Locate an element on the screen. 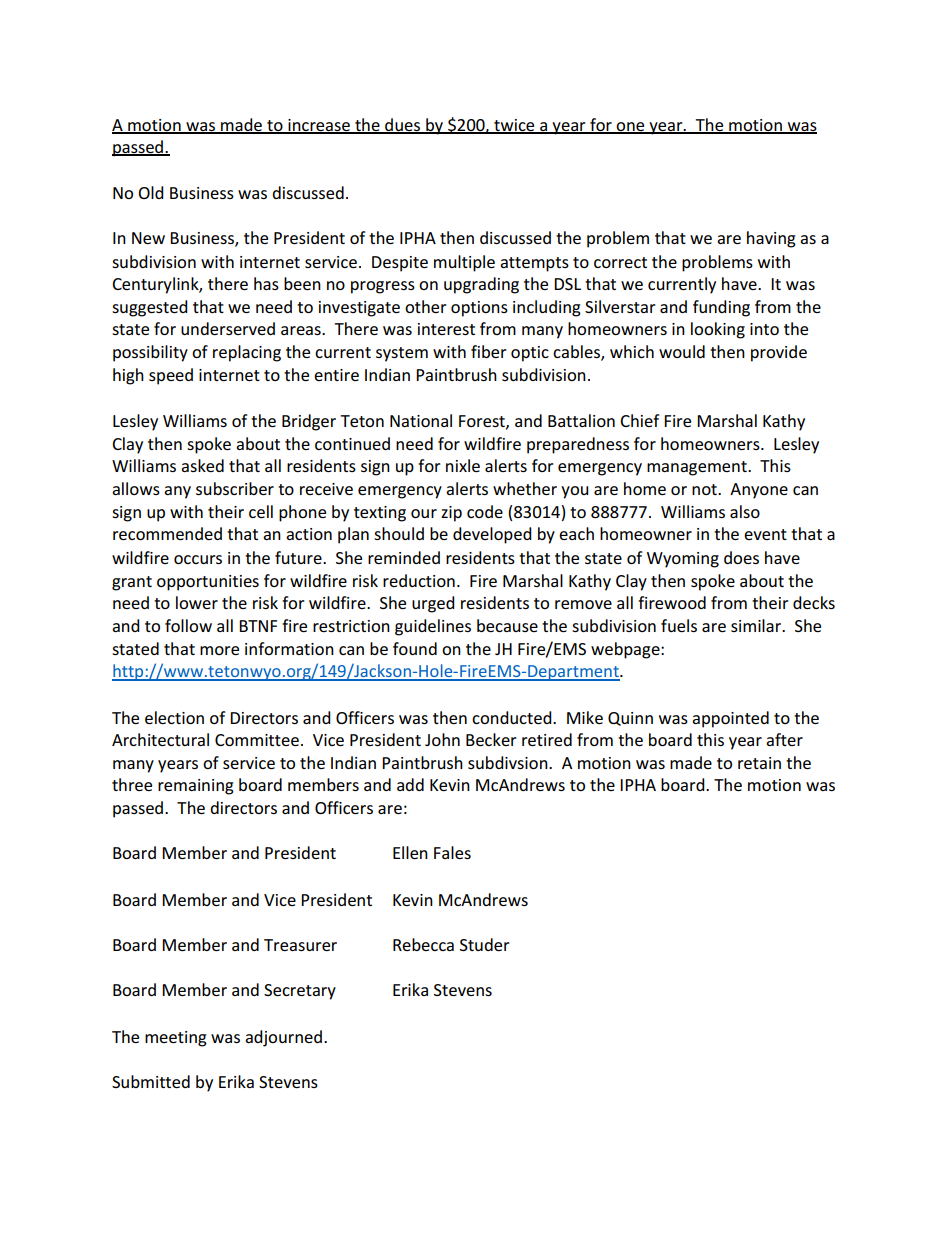 The image size is (952, 1233). Old is located at coordinates (151, 192).
